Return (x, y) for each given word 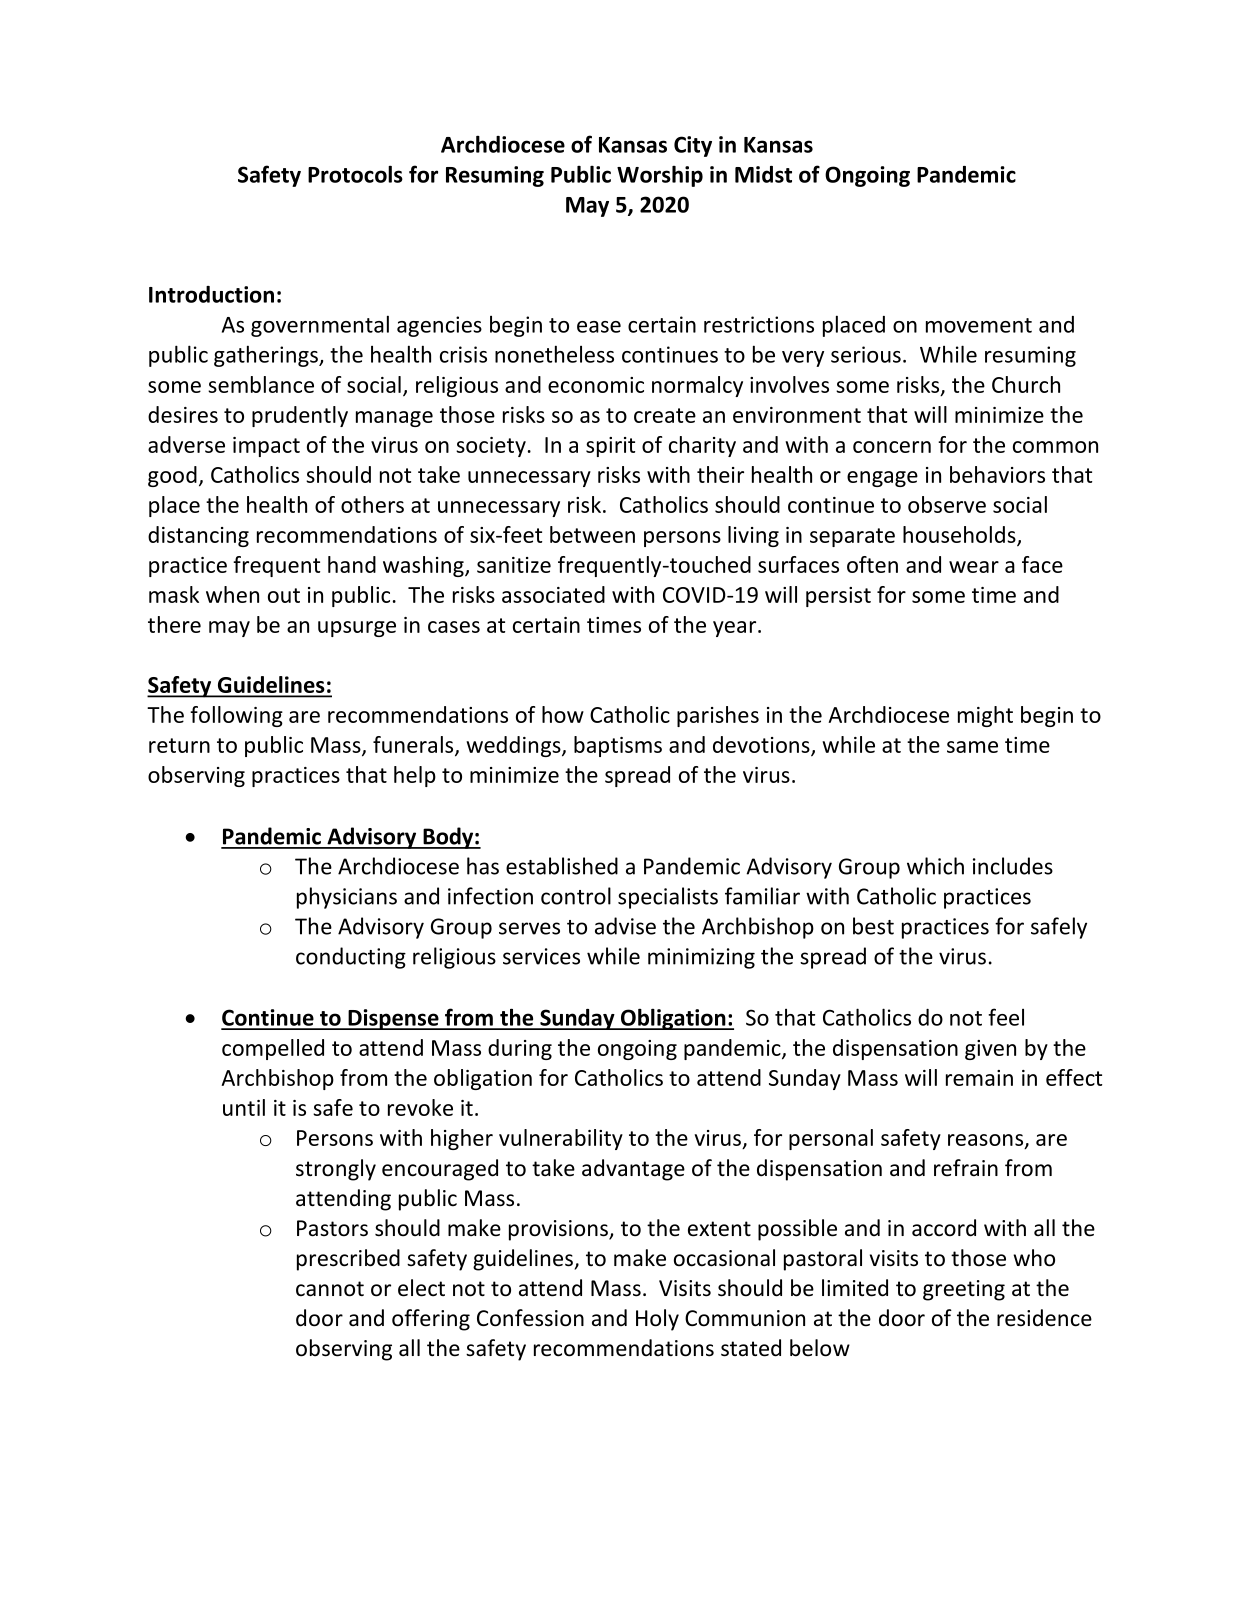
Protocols (355, 174)
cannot (330, 1289)
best (873, 926)
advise (625, 926)
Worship (660, 176)
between (592, 534)
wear (974, 567)
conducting (351, 958)
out (284, 595)
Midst (763, 174)
